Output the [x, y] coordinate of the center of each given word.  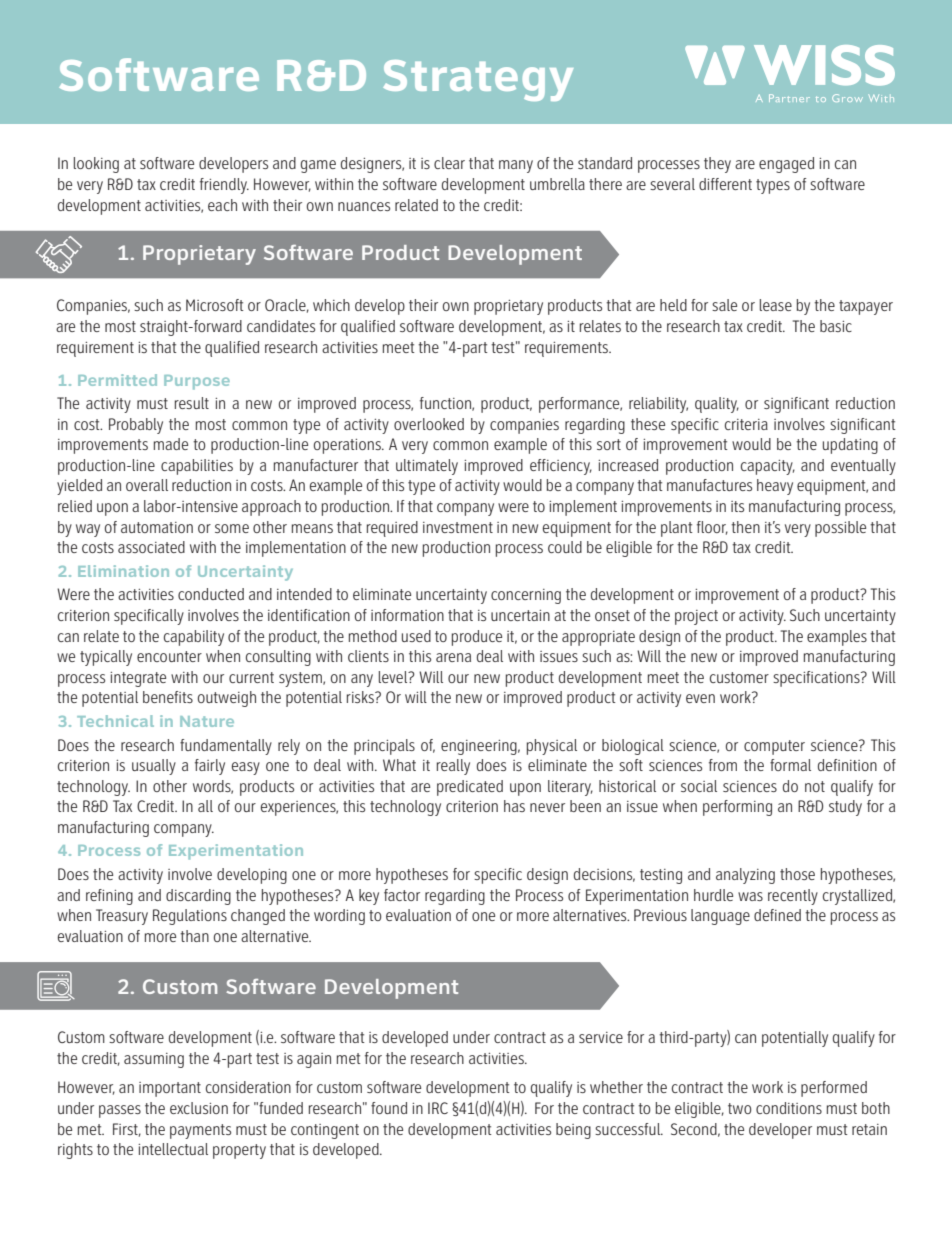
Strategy [478, 80]
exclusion [199, 1108]
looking [96, 165]
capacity [768, 467]
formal [790, 765]
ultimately [427, 467]
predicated [470, 788]
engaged [786, 165]
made [171, 444]
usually [154, 767]
